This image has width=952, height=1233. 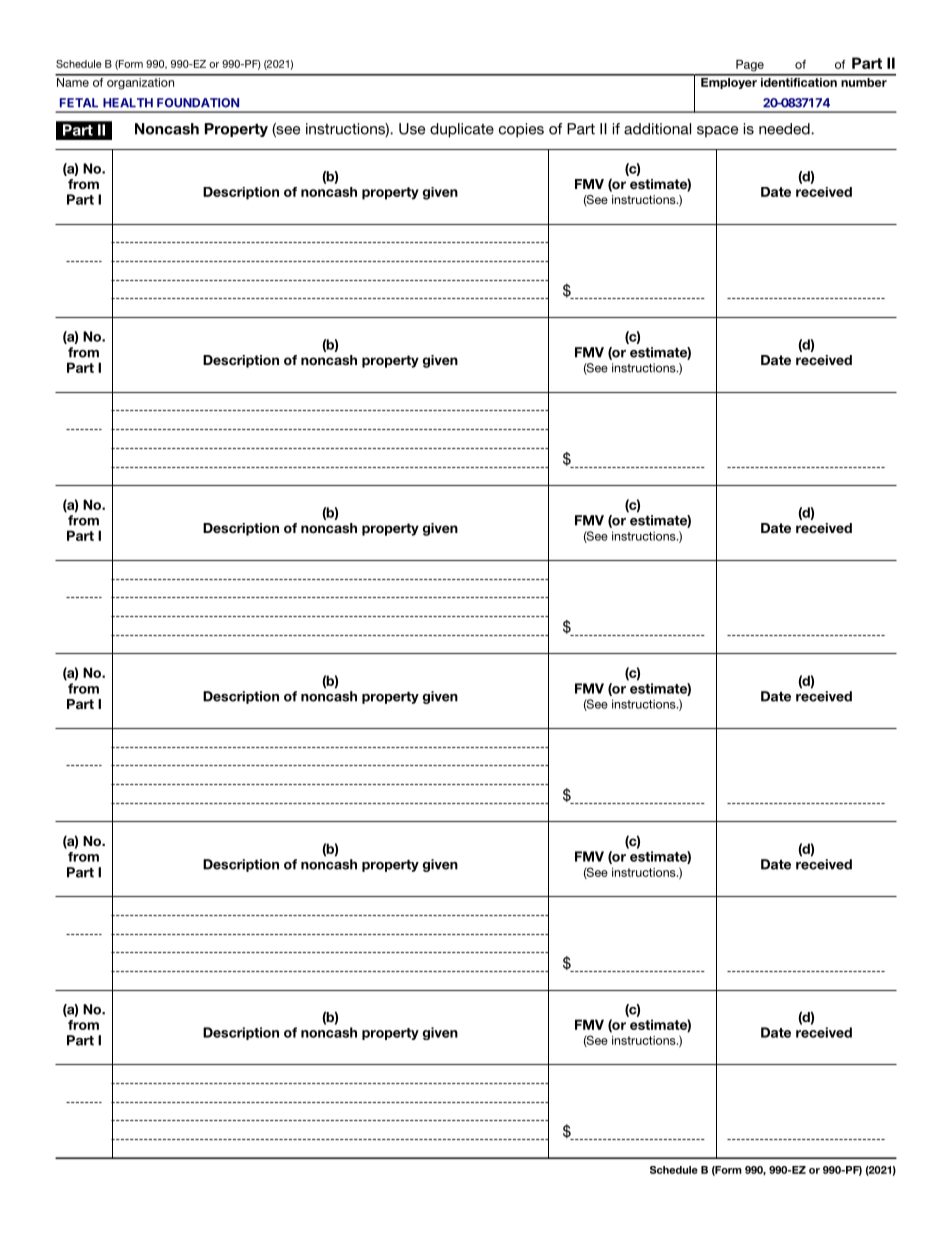 What do you see at coordinates (128, 103) in the image?
I see `HEALTH` at bounding box center [128, 103].
